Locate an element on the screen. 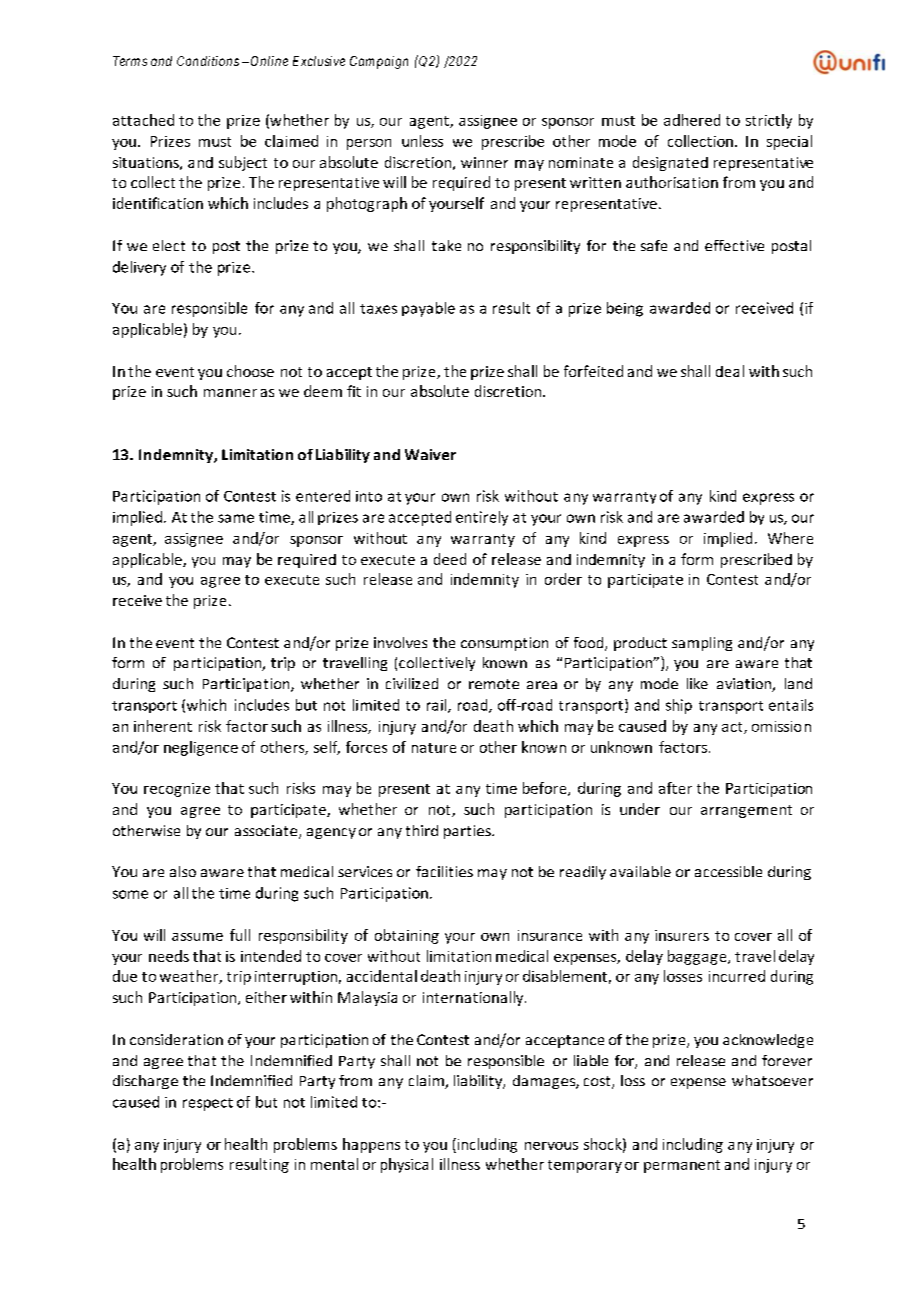 This screenshot has height=1309, width=924. unless is located at coordinates (422, 141).
